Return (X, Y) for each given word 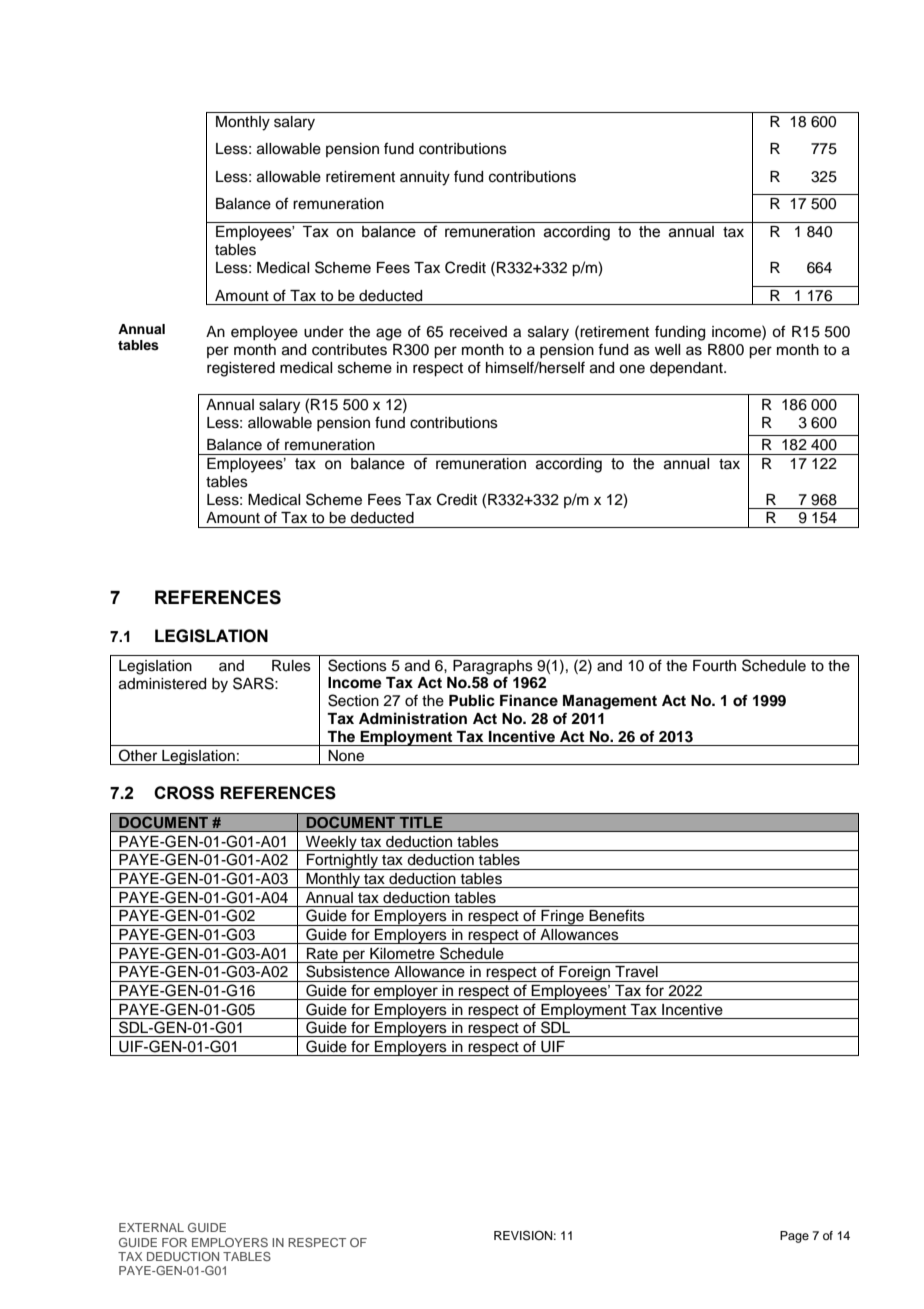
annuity (425, 178)
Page (794, 1237)
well (667, 350)
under (324, 332)
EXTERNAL (151, 1227)
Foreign (585, 974)
